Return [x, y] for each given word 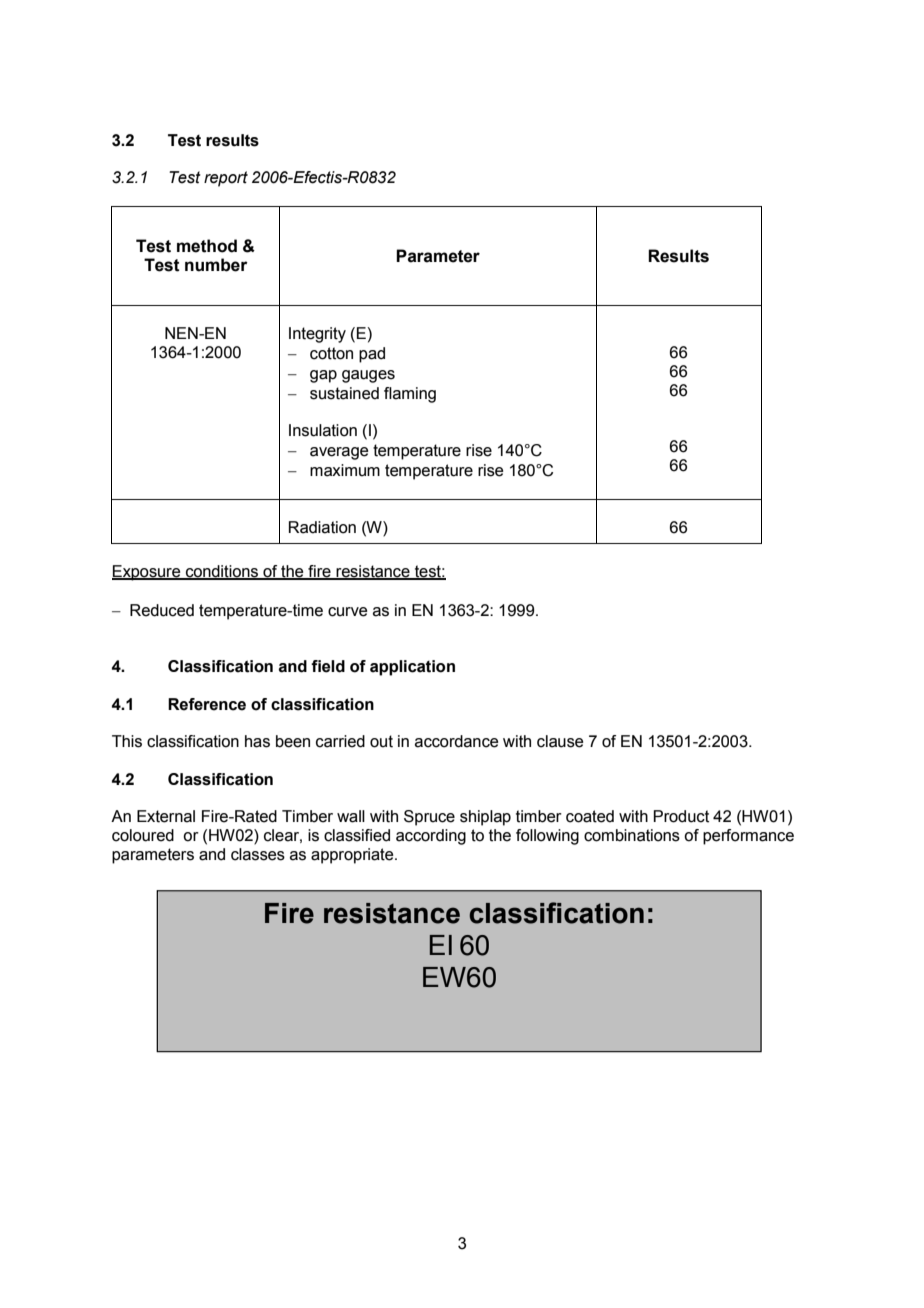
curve [348, 612]
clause [560, 741]
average [339, 453]
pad [372, 355]
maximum [345, 470]
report [226, 179]
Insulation [323, 430]
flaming [410, 395]
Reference [207, 704]
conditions [222, 572]
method [207, 246]
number [216, 265]
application [412, 668]
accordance [457, 741]
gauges [368, 376]
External [166, 816]
